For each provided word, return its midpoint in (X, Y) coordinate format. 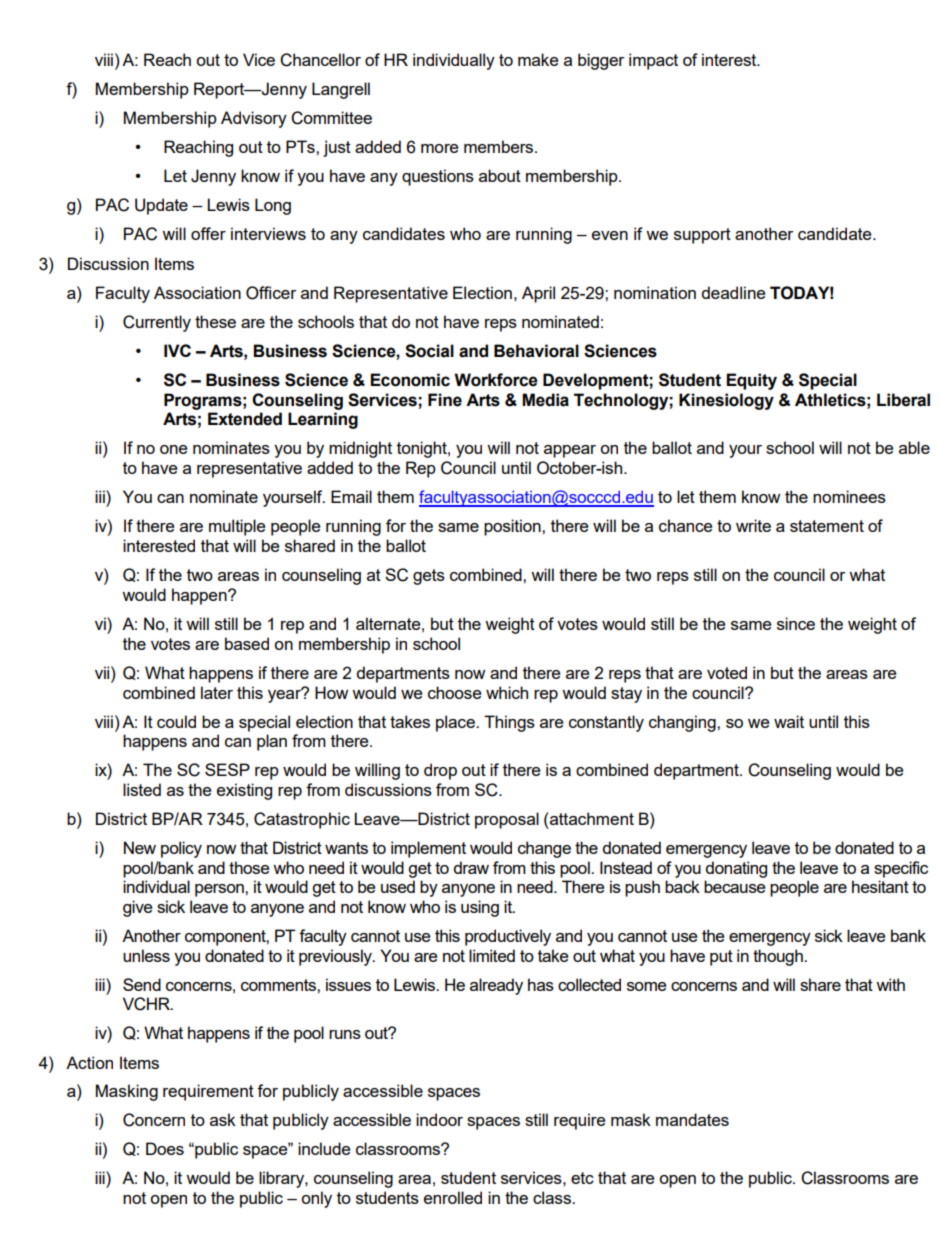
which (507, 692)
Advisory (254, 119)
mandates (692, 1119)
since (796, 623)
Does (165, 1148)
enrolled (453, 1197)
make (538, 59)
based (247, 643)
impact (653, 61)
